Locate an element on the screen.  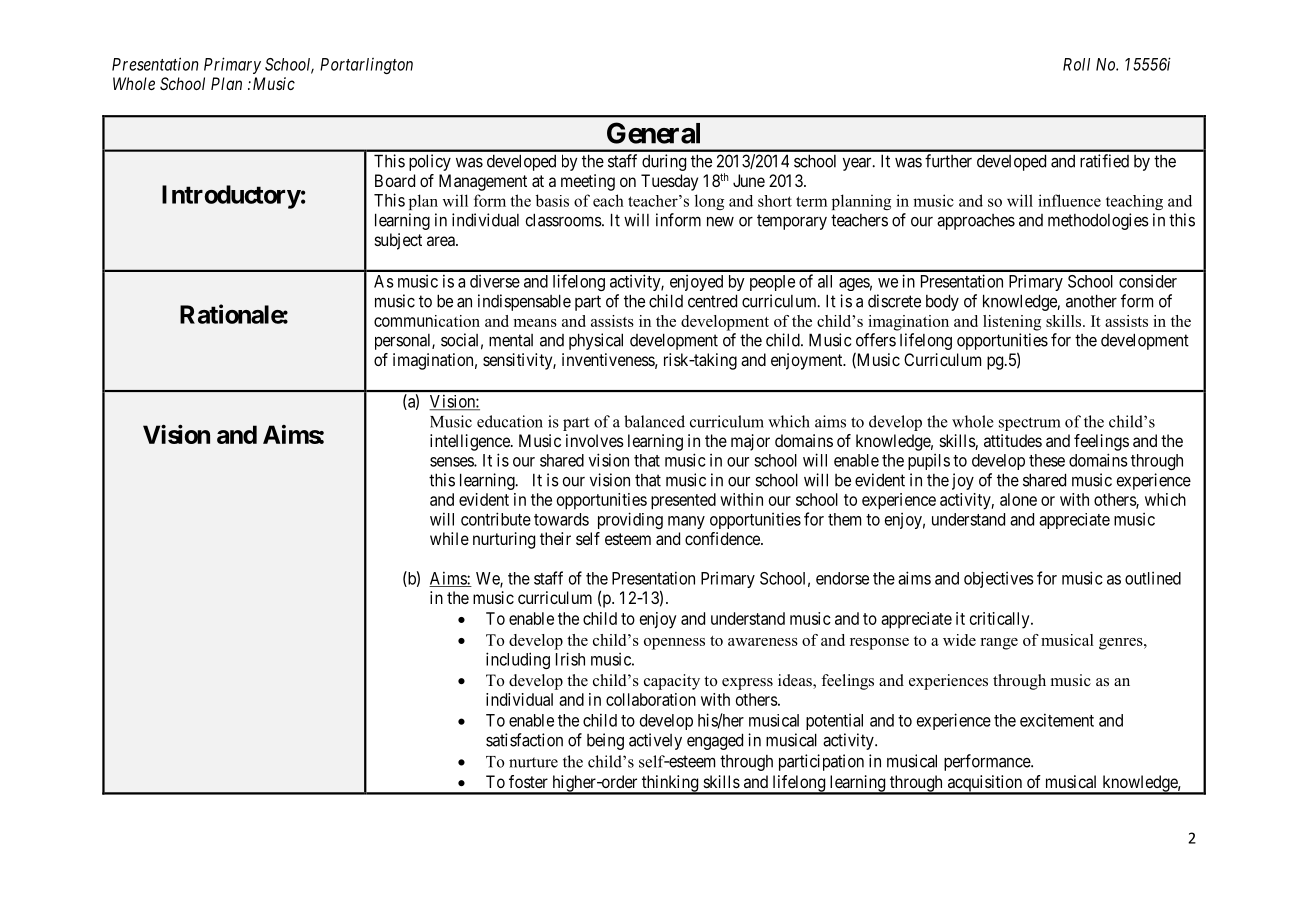
intelligence is located at coordinates (471, 442).
